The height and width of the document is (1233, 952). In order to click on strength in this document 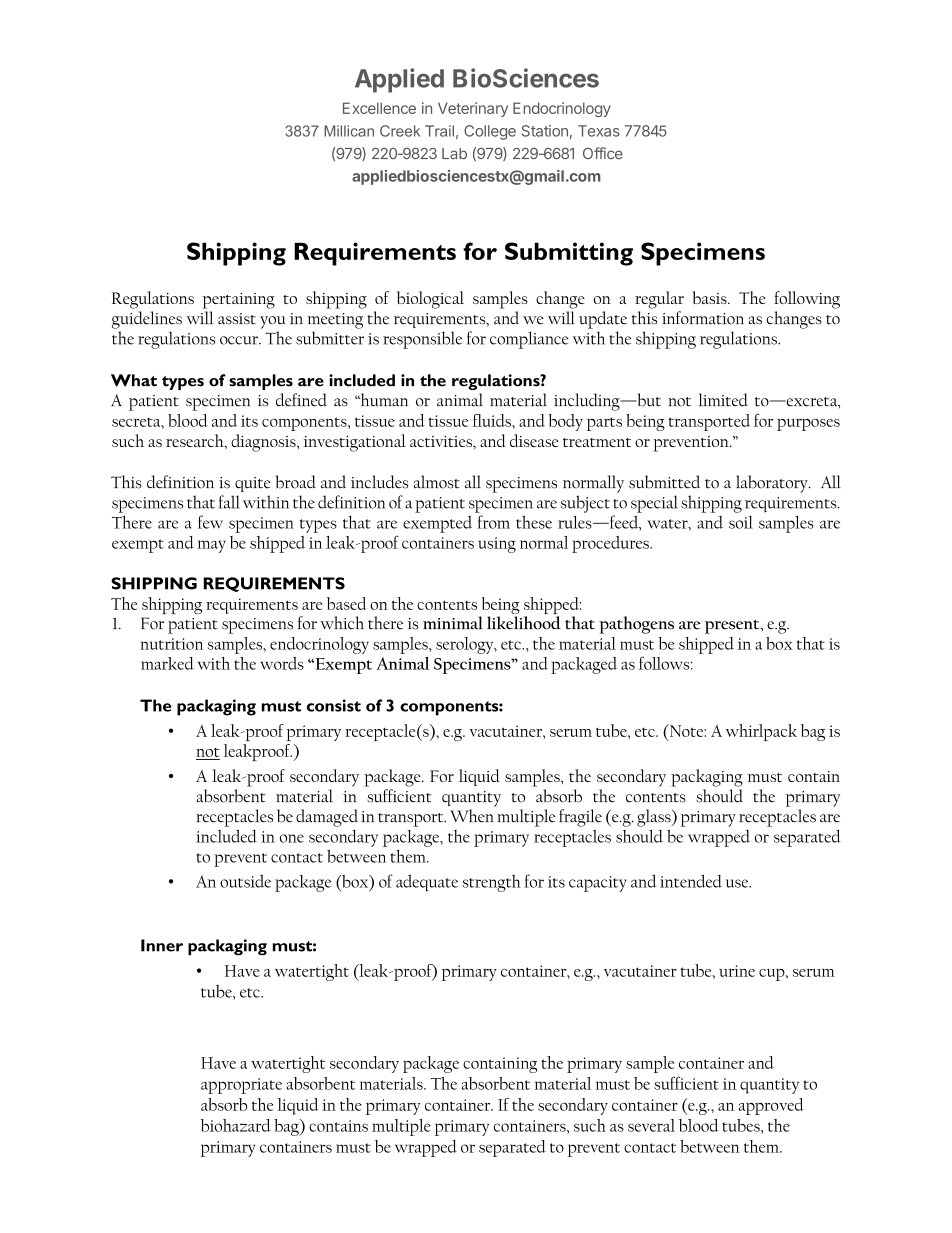, I will do `click(492, 883)`.
